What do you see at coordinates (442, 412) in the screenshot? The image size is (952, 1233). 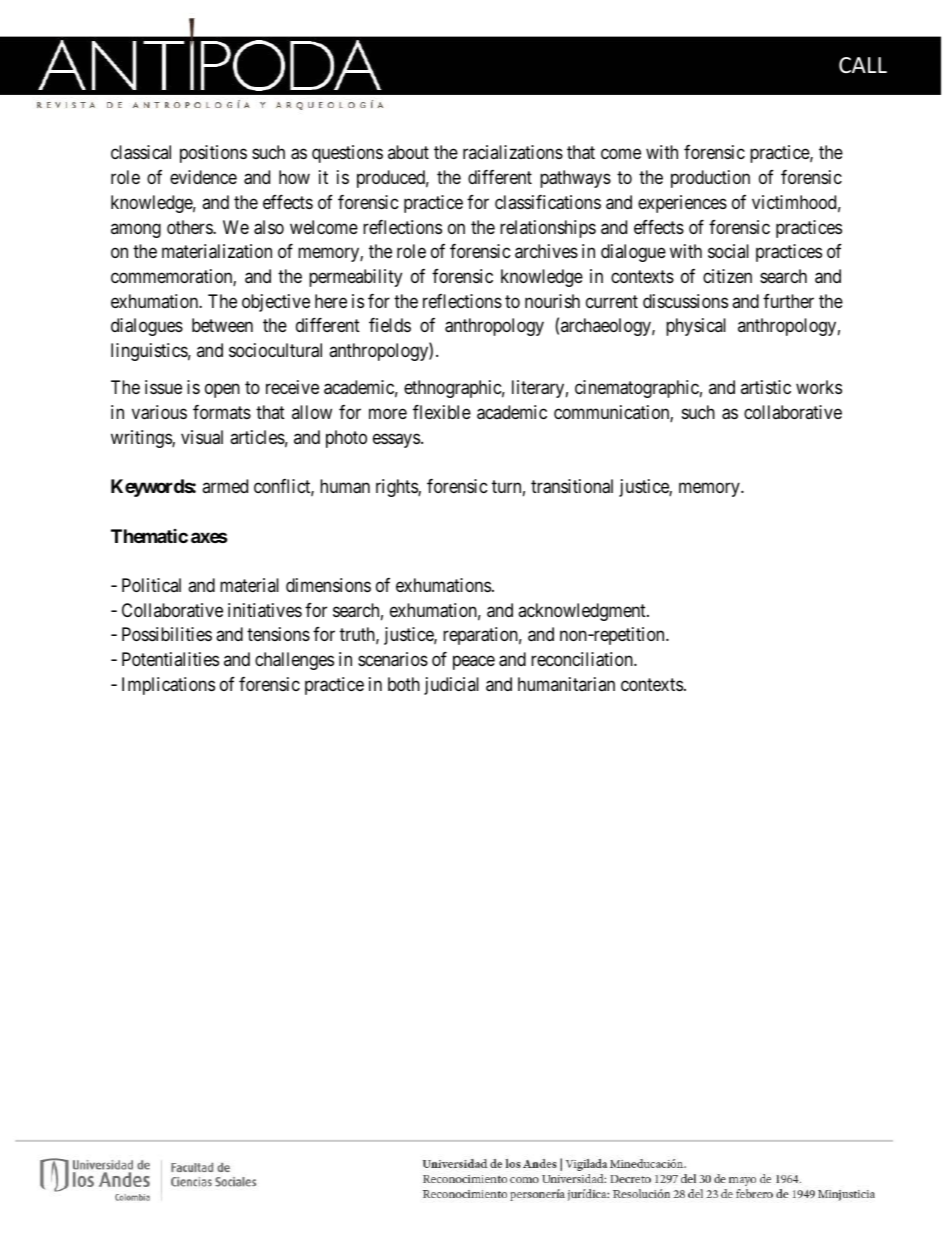 I see `flexible` at bounding box center [442, 412].
